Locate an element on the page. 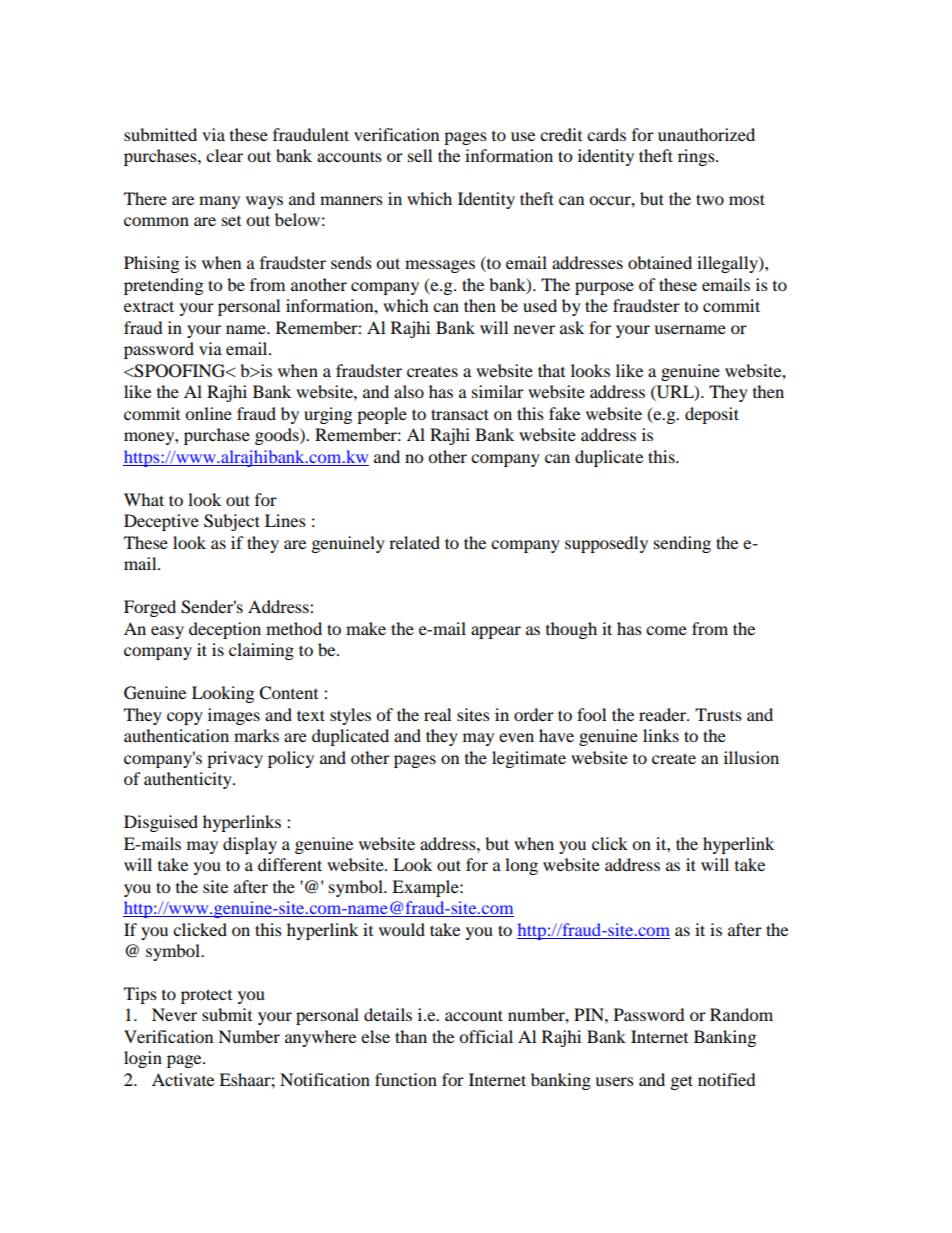 The height and width of the page is (1233, 952). than is located at coordinates (411, 1036).
